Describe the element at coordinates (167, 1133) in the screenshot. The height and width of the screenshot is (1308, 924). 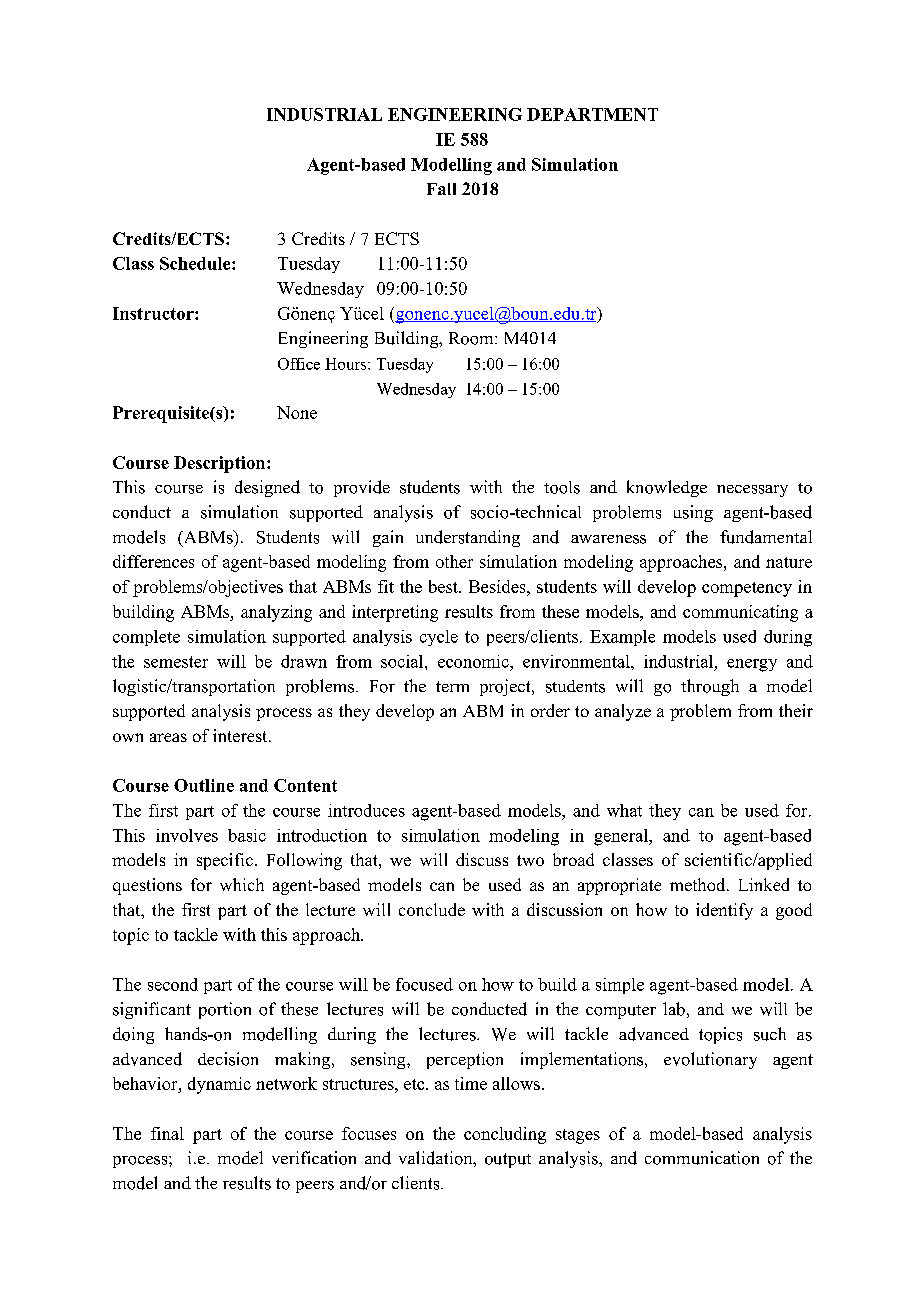
I see `final` at that location.
